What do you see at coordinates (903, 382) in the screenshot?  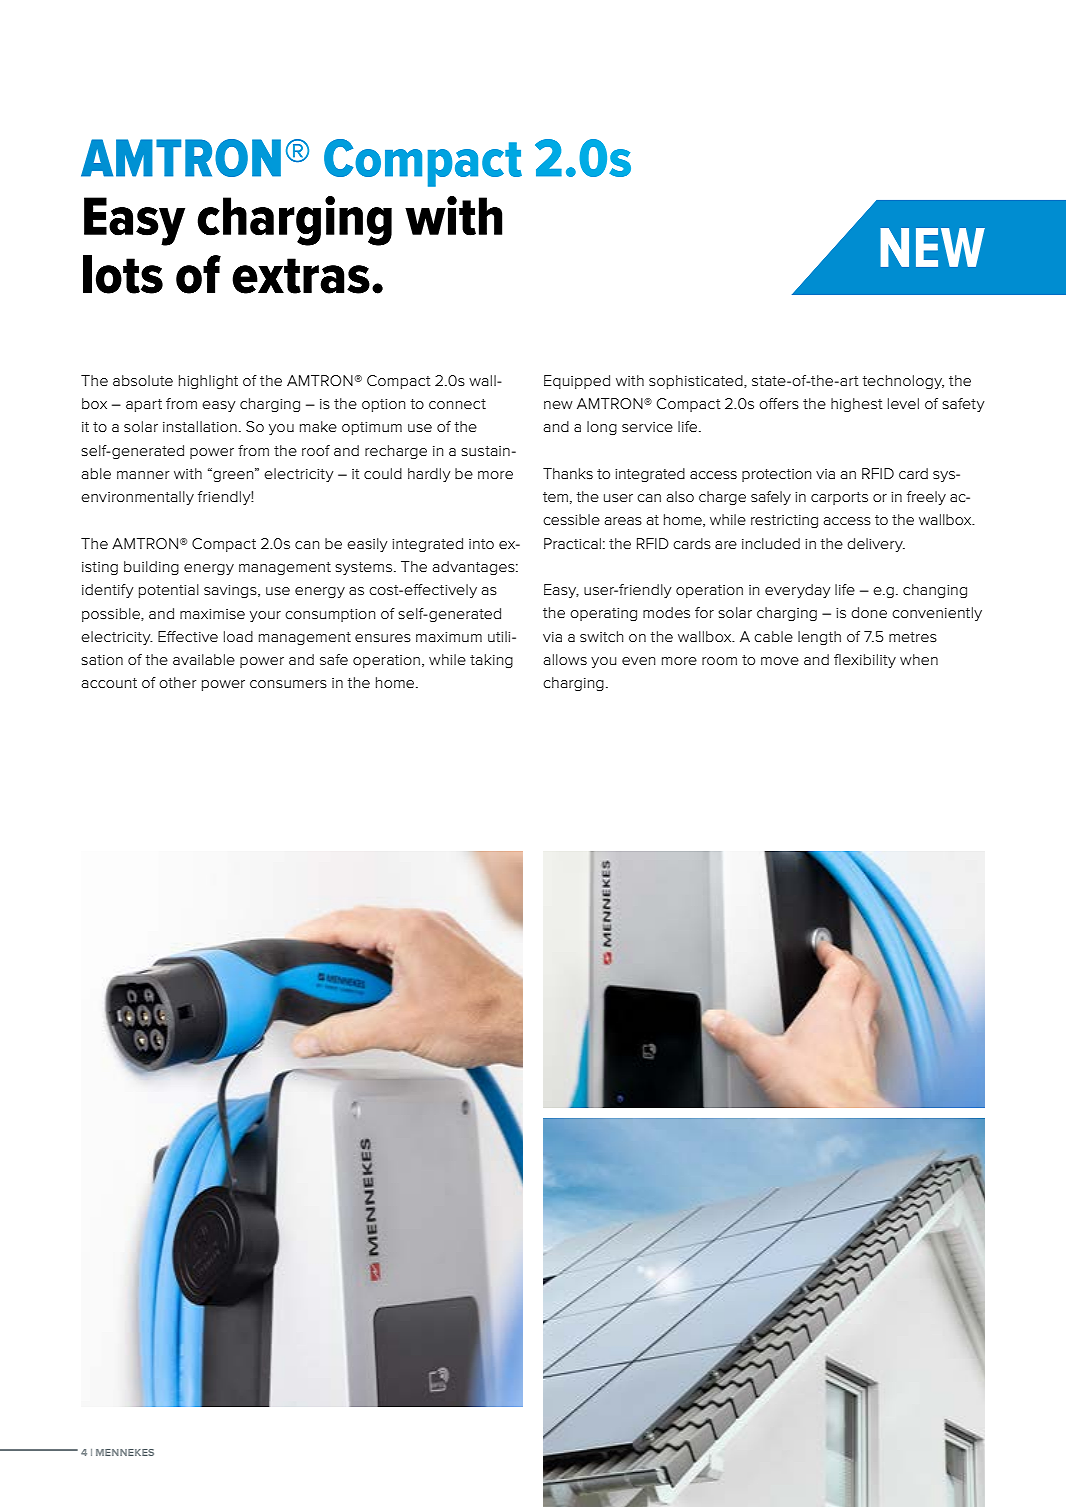 I see `technology` at bounding box center [903, 382].
